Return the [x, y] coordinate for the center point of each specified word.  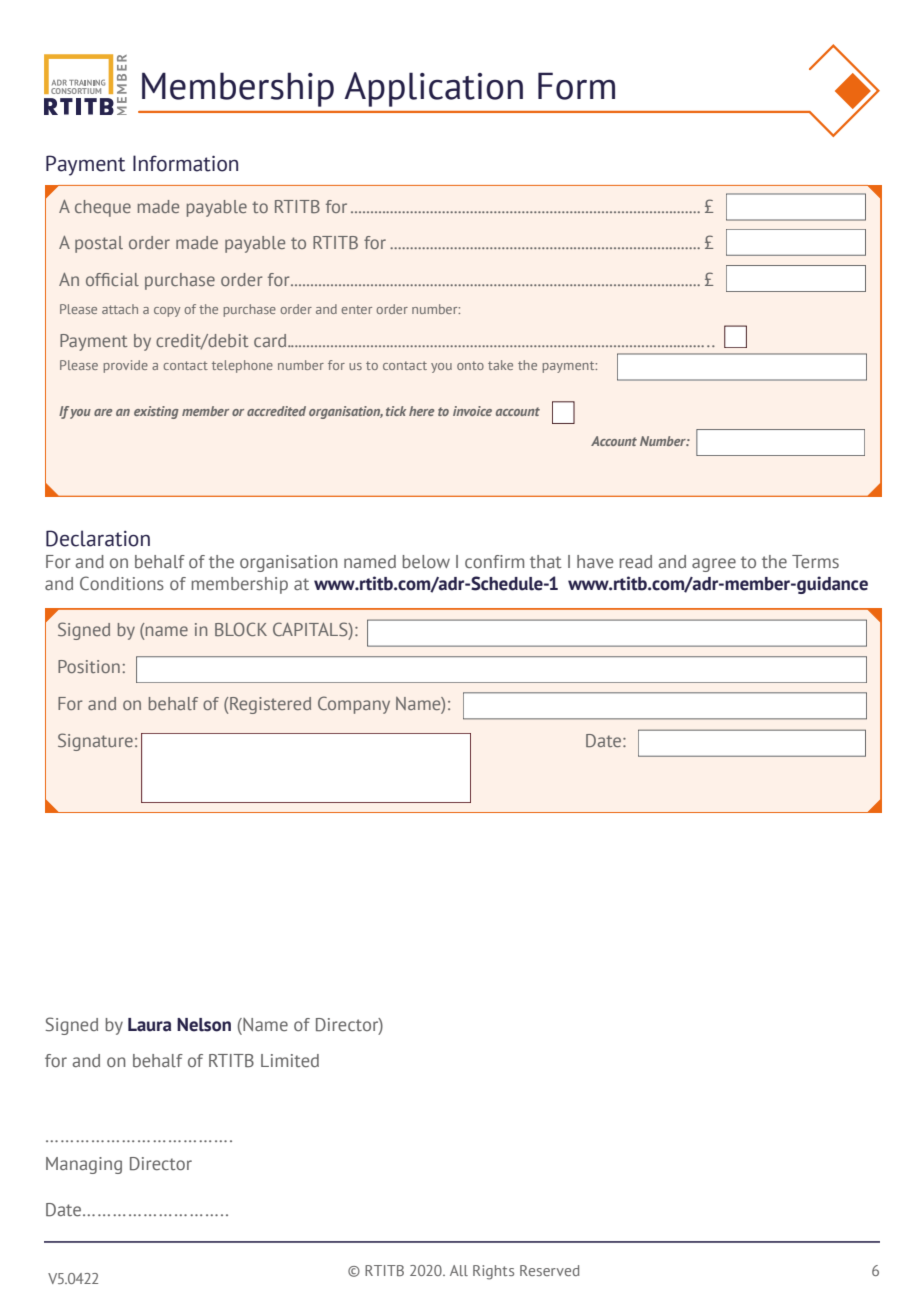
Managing [84, 1165]
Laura [149, 1025]
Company [354, 705]
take [500, 365]
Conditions [122, 583]
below [426, 561]
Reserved [550, 1270]
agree [714, 565]
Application [433, 89]
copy [167, 312]
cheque [103, 208]
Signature [95, 742]
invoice [472, 411]
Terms [815, 561]
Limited [290, 1060]
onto [470, 365]
